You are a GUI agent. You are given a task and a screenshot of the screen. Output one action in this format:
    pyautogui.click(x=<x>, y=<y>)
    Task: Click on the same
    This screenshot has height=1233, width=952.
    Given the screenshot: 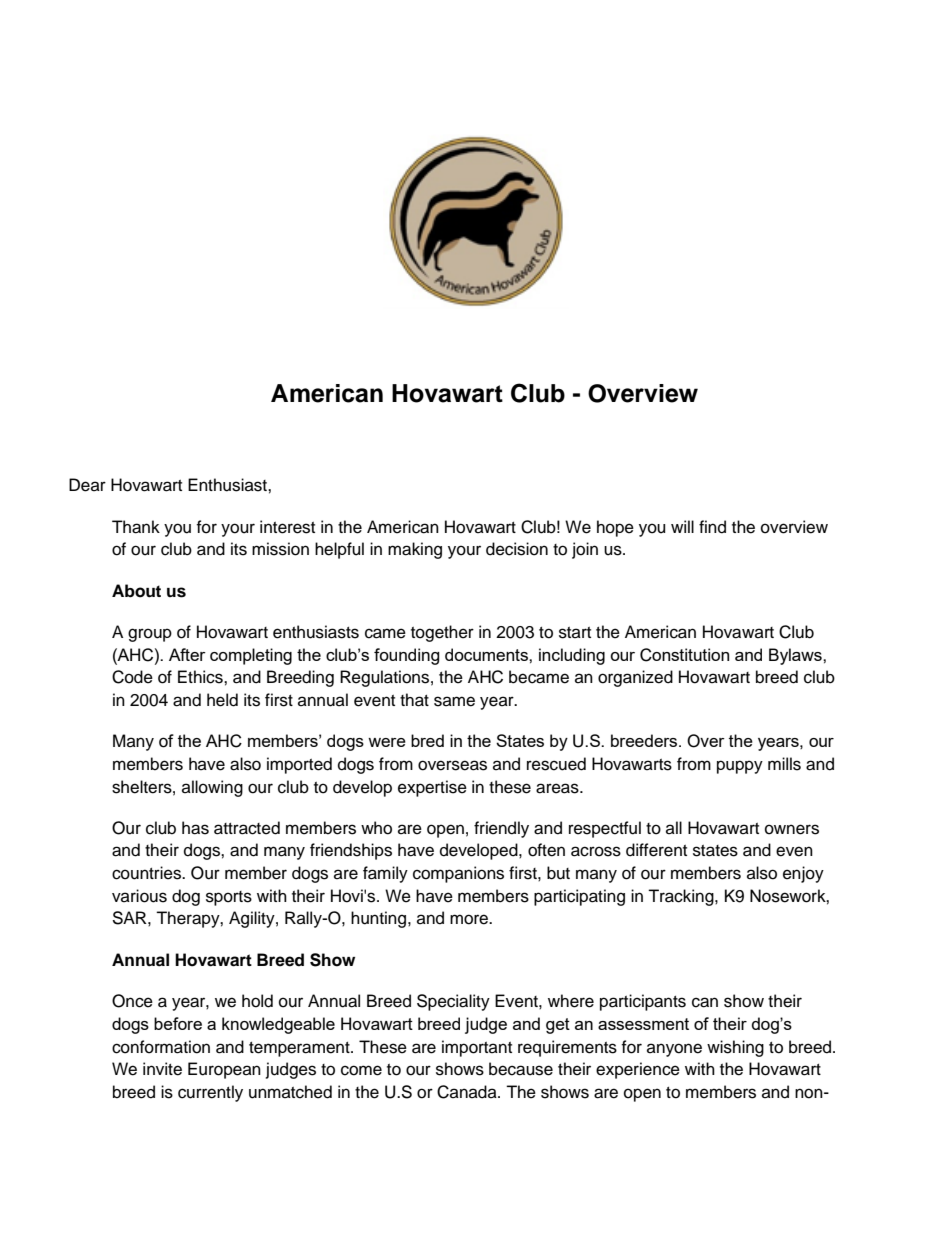 What is the action you would take?
    pyautogui.click(x=454, y=701)
